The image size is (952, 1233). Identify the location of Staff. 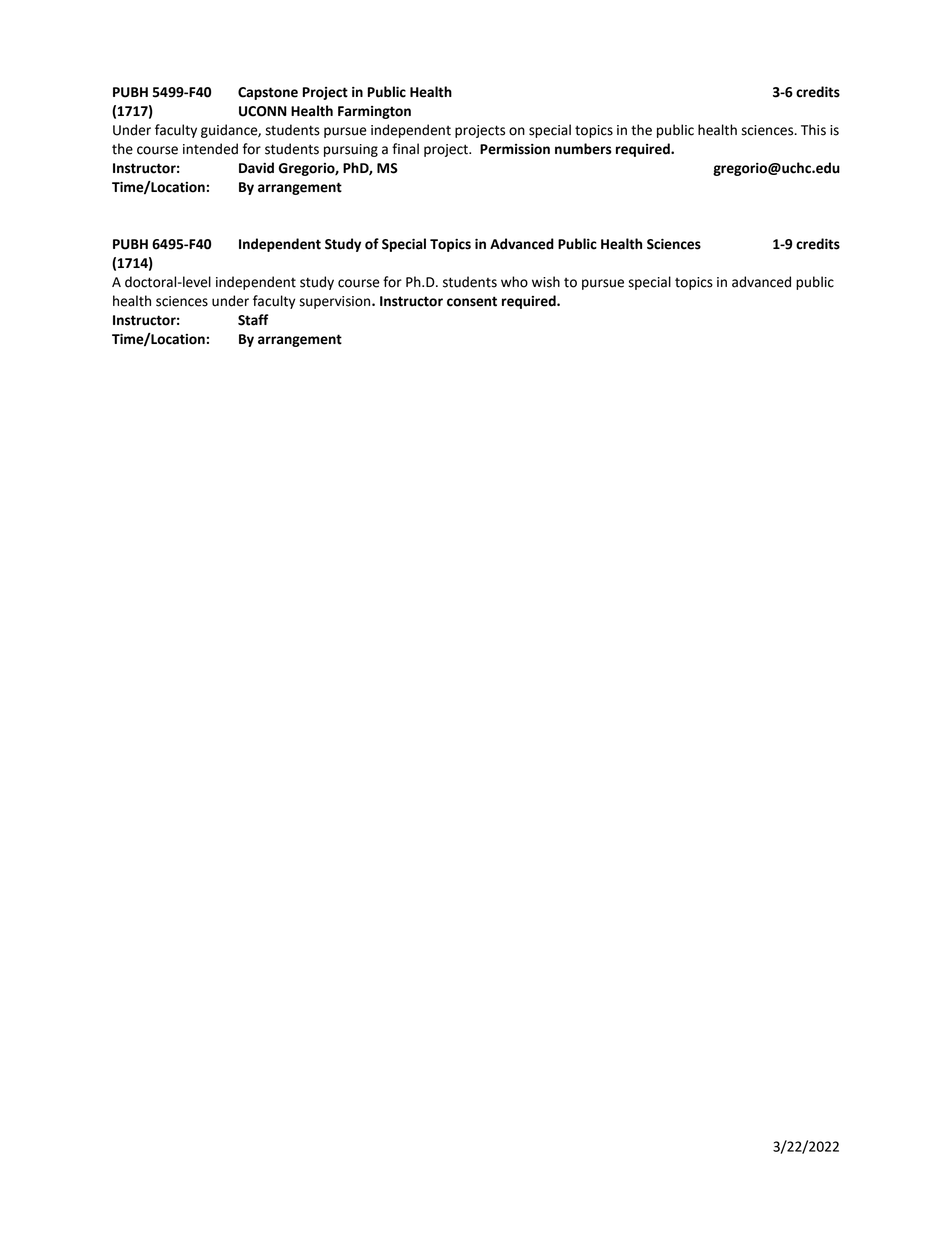
(253, 320).
